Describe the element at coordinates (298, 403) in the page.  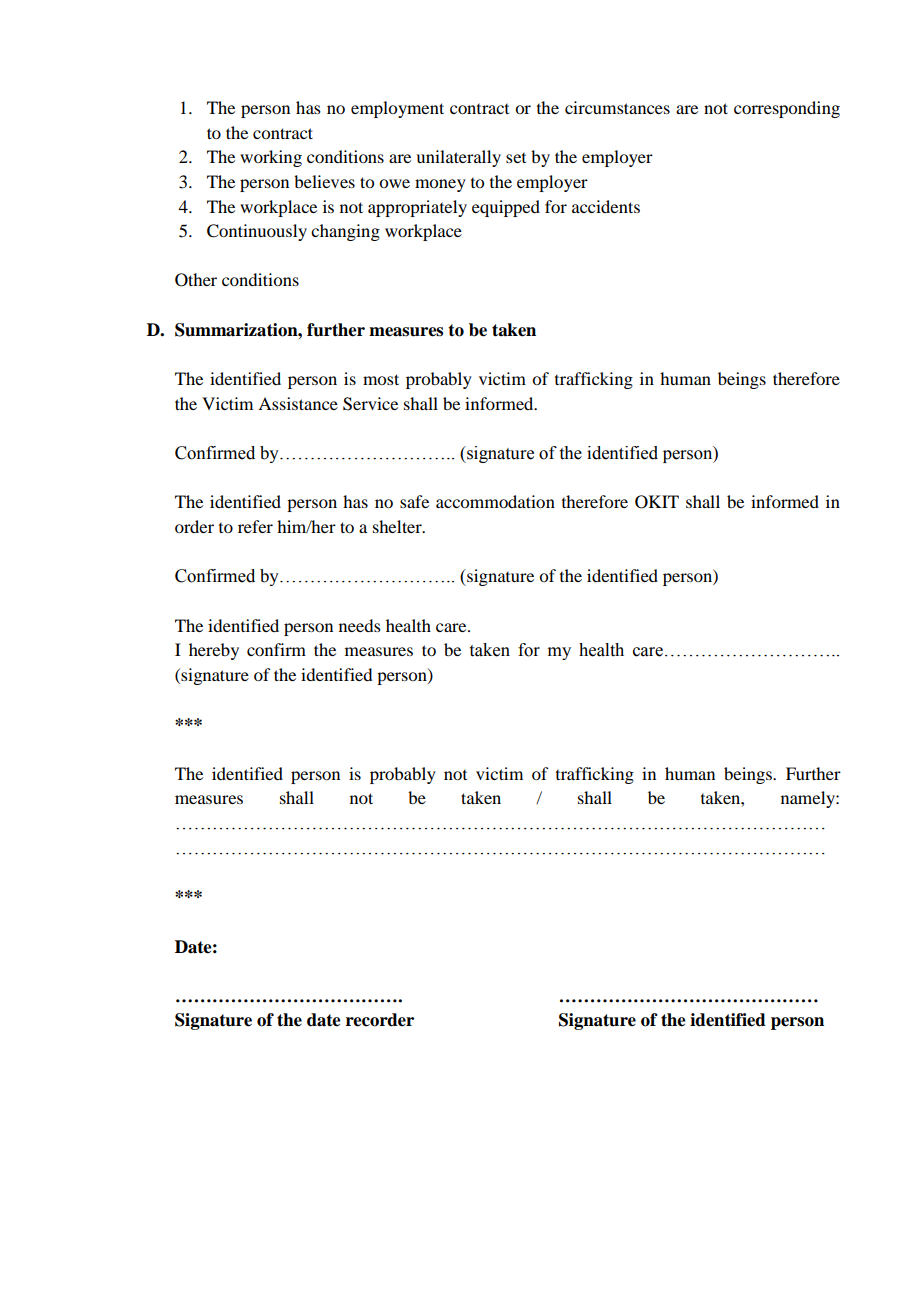
I see `Assistance` at that location.
